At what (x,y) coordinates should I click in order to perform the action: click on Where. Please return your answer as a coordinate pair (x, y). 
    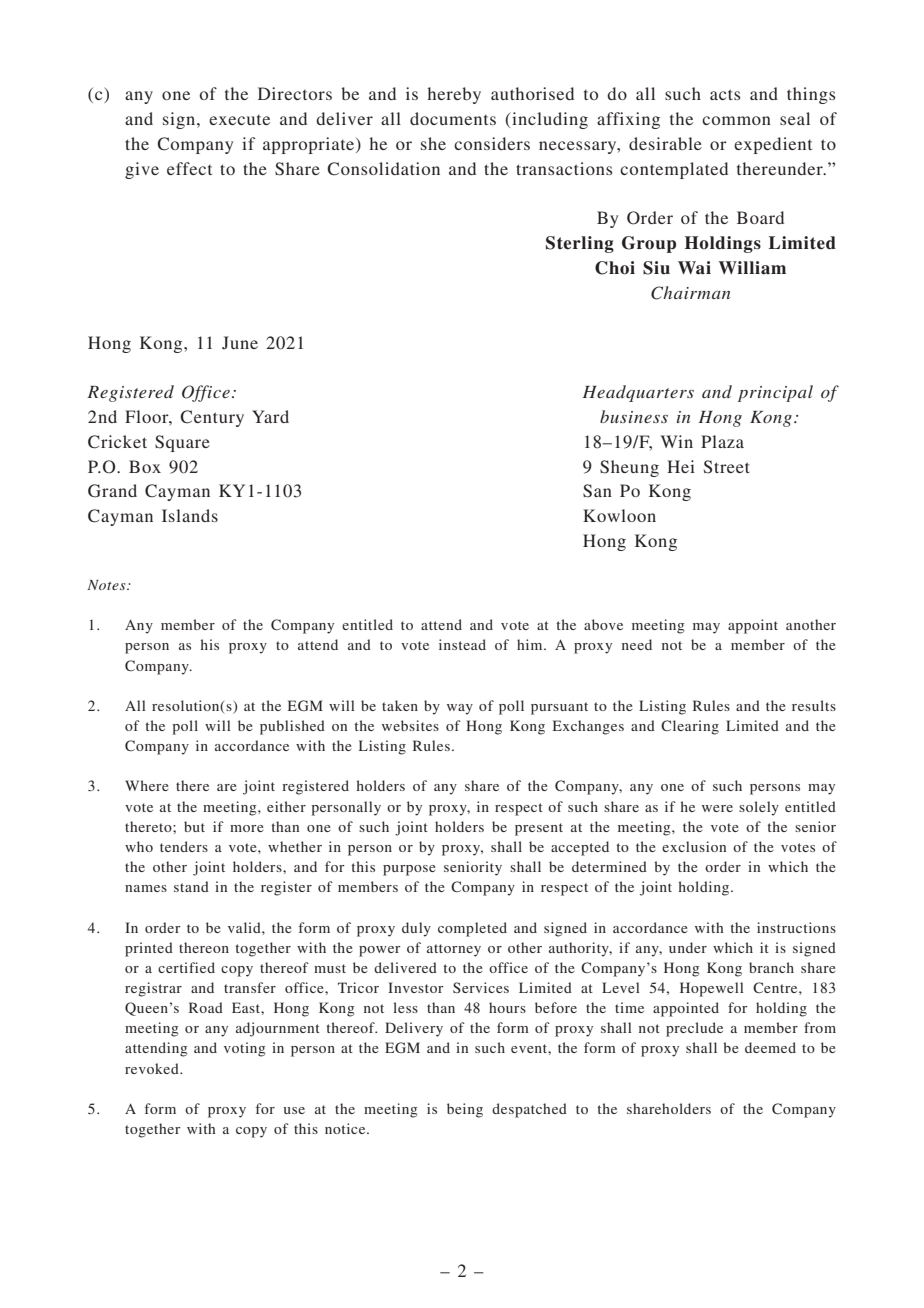
    Looking at the image, I should click on (147, 785).
